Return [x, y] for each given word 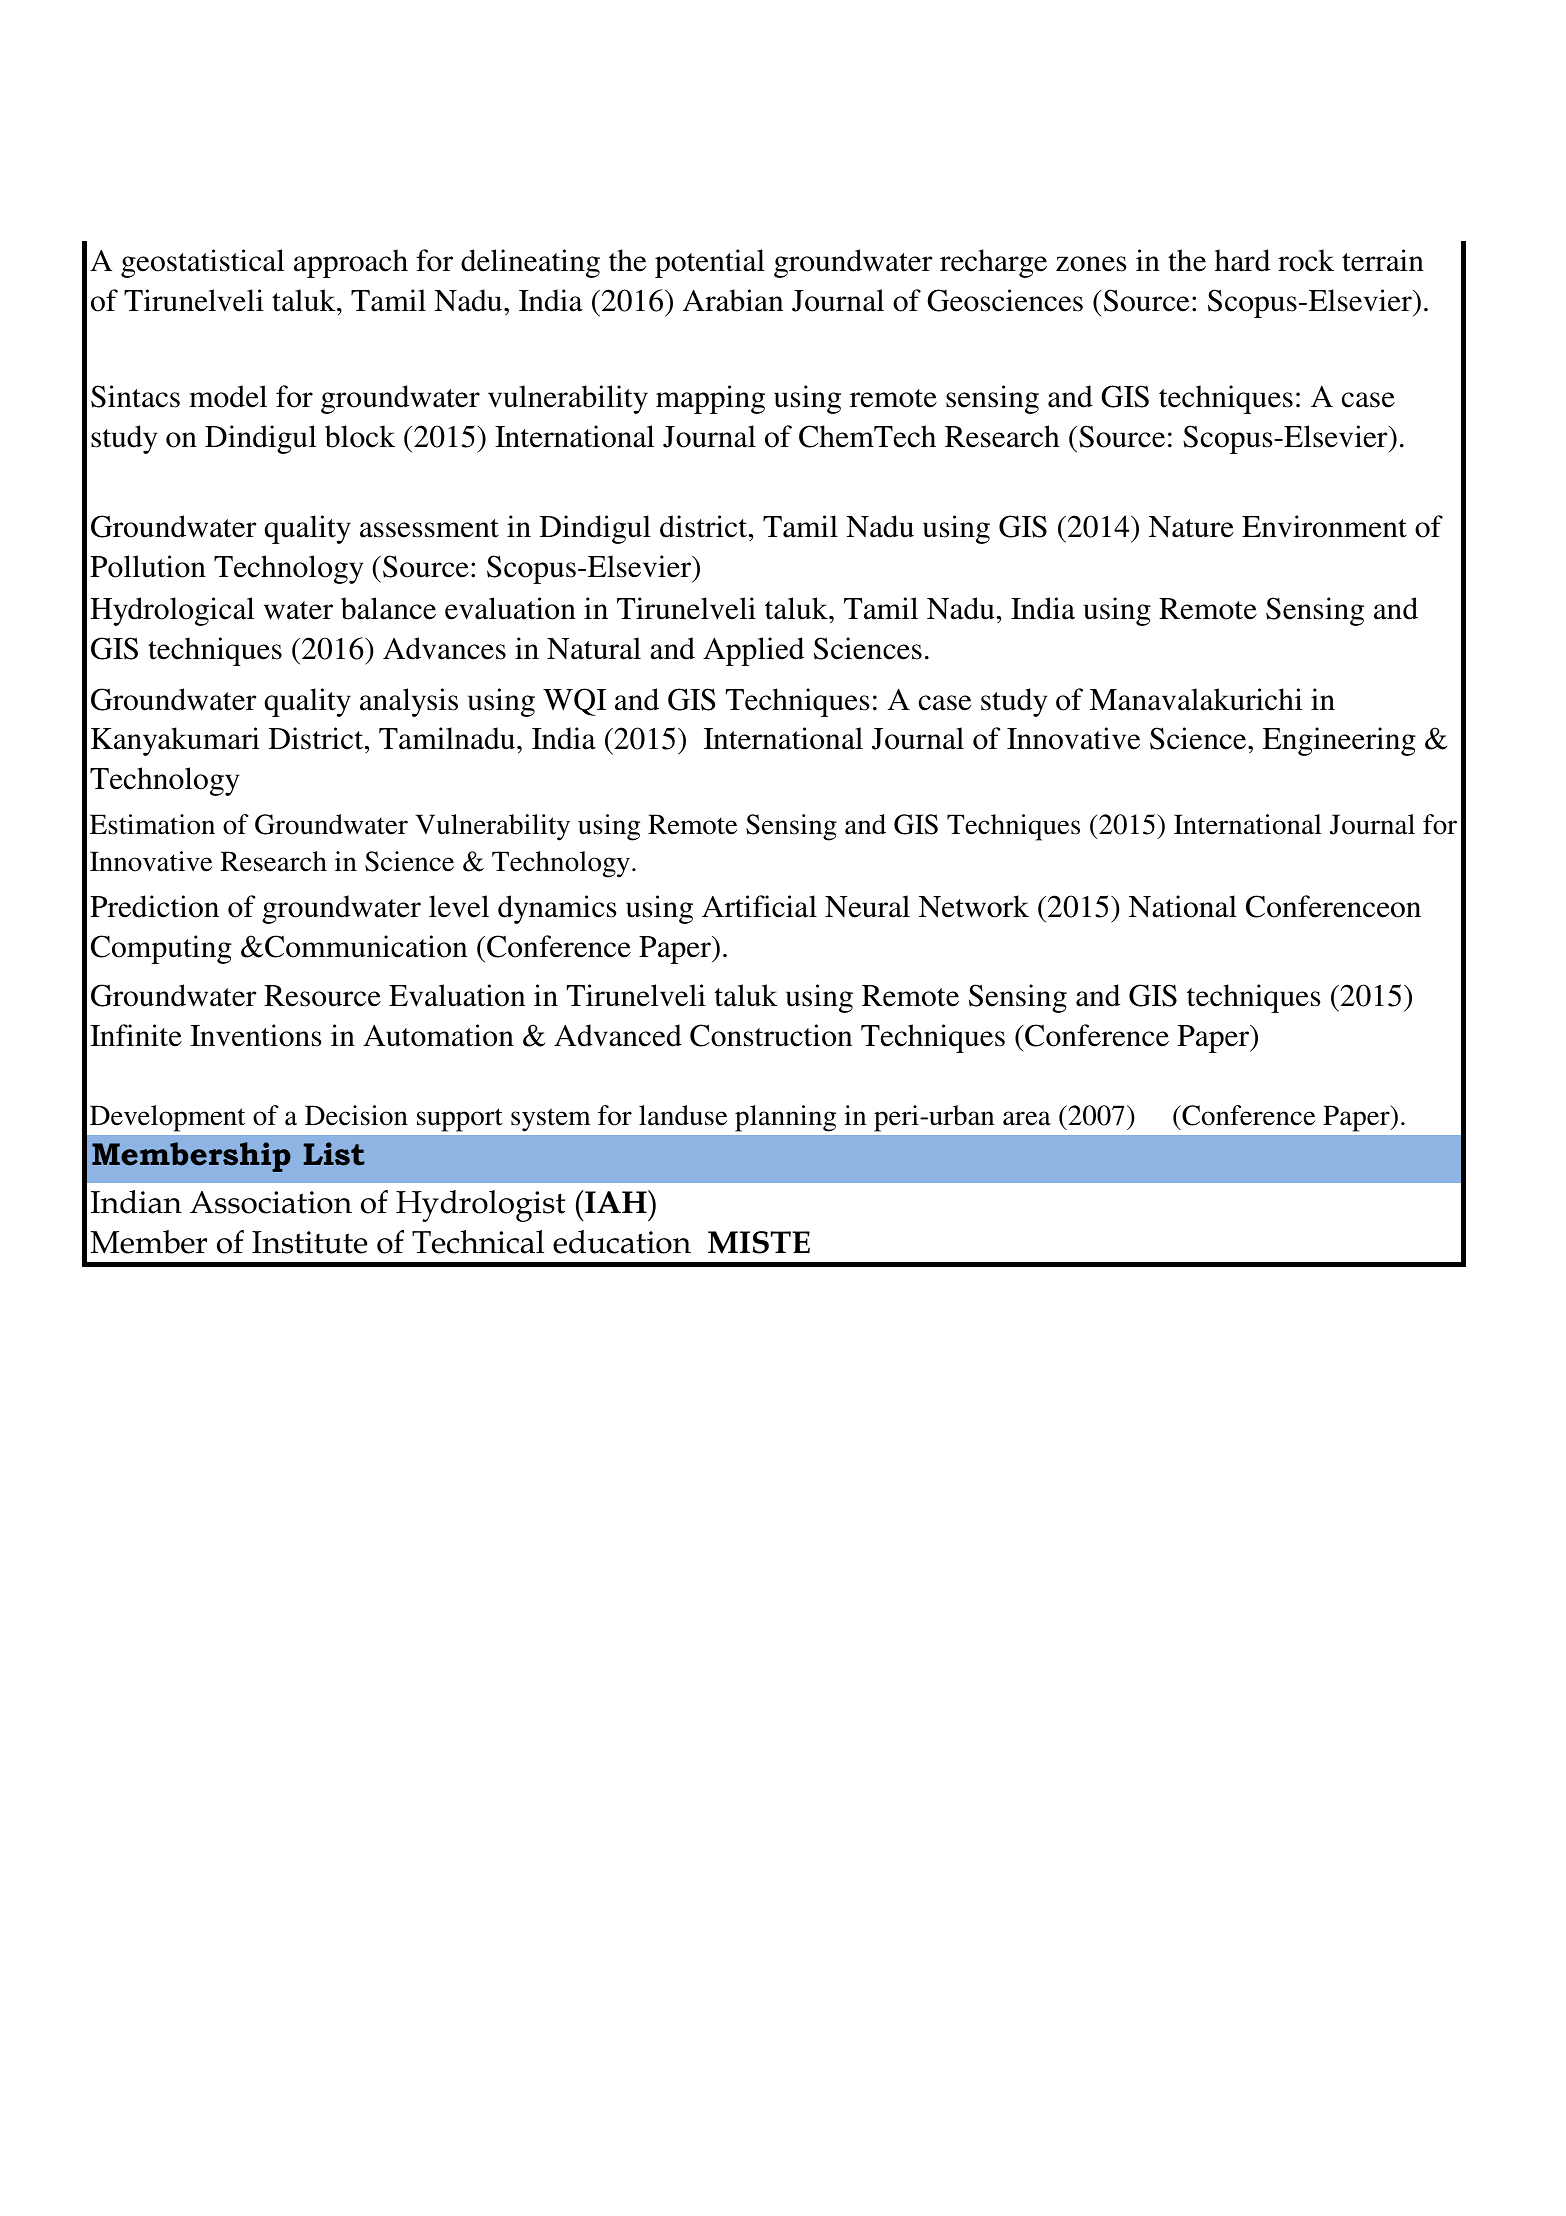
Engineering [1339, 741]
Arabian [733, 300]
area [1027, 1118]
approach [351, 263]
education [622, 1242]
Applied [753, 651]
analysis [409, 702]
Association [271, 1202]
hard [1242, 260]
